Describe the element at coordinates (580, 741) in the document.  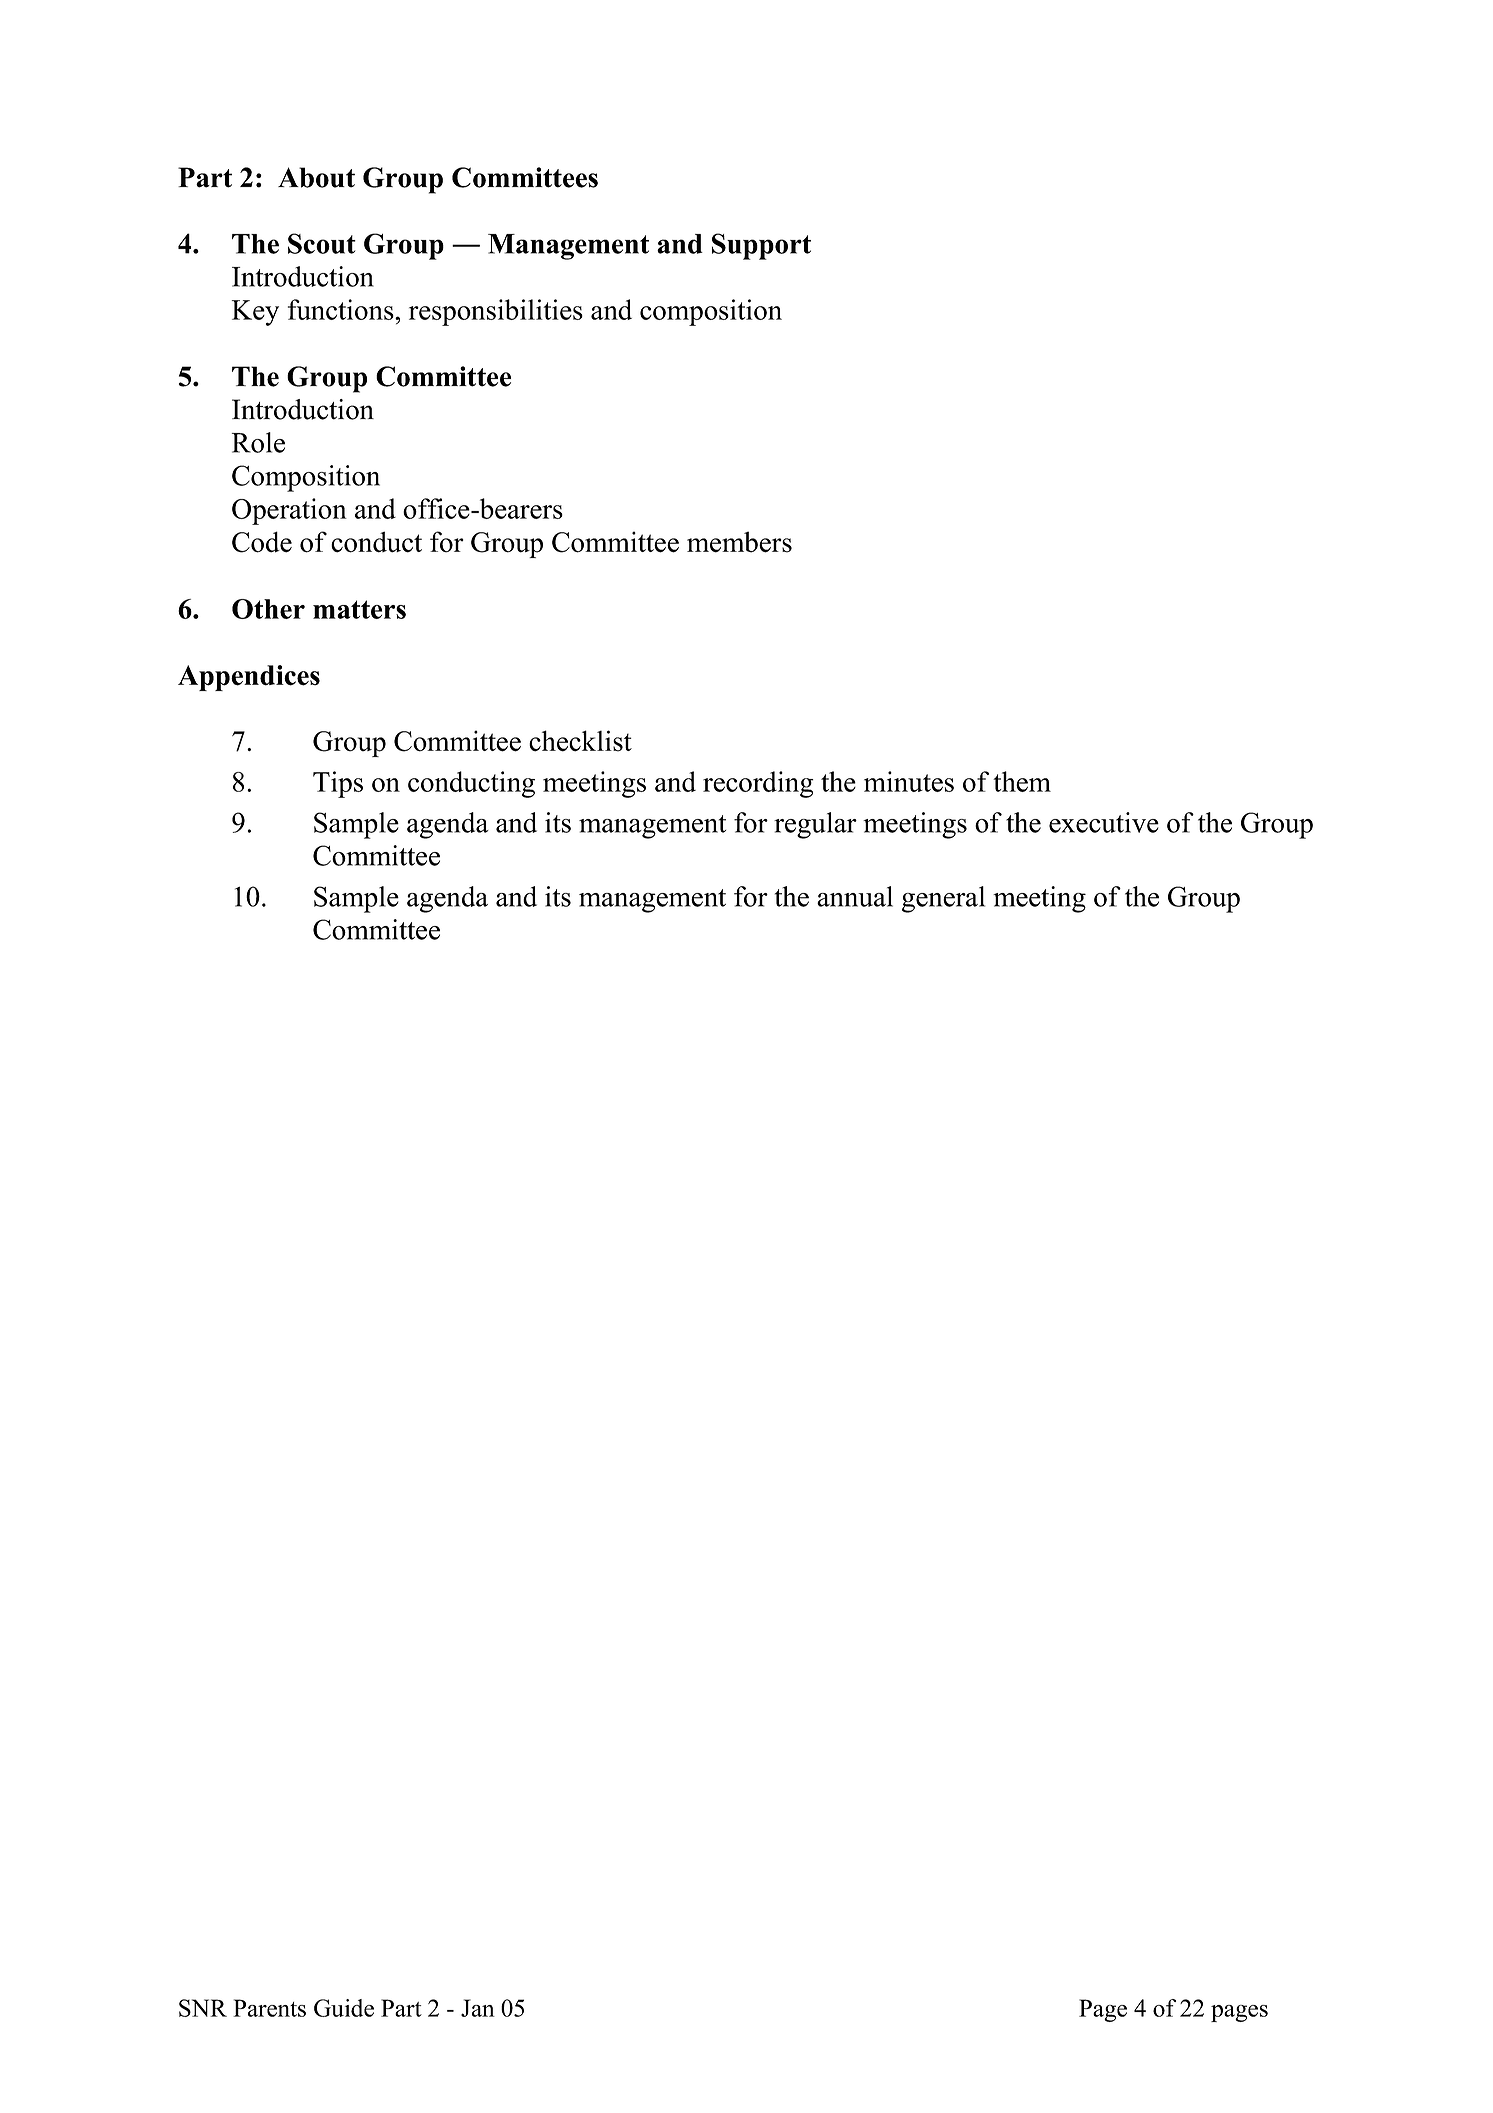
I see `checklist` at that location.
